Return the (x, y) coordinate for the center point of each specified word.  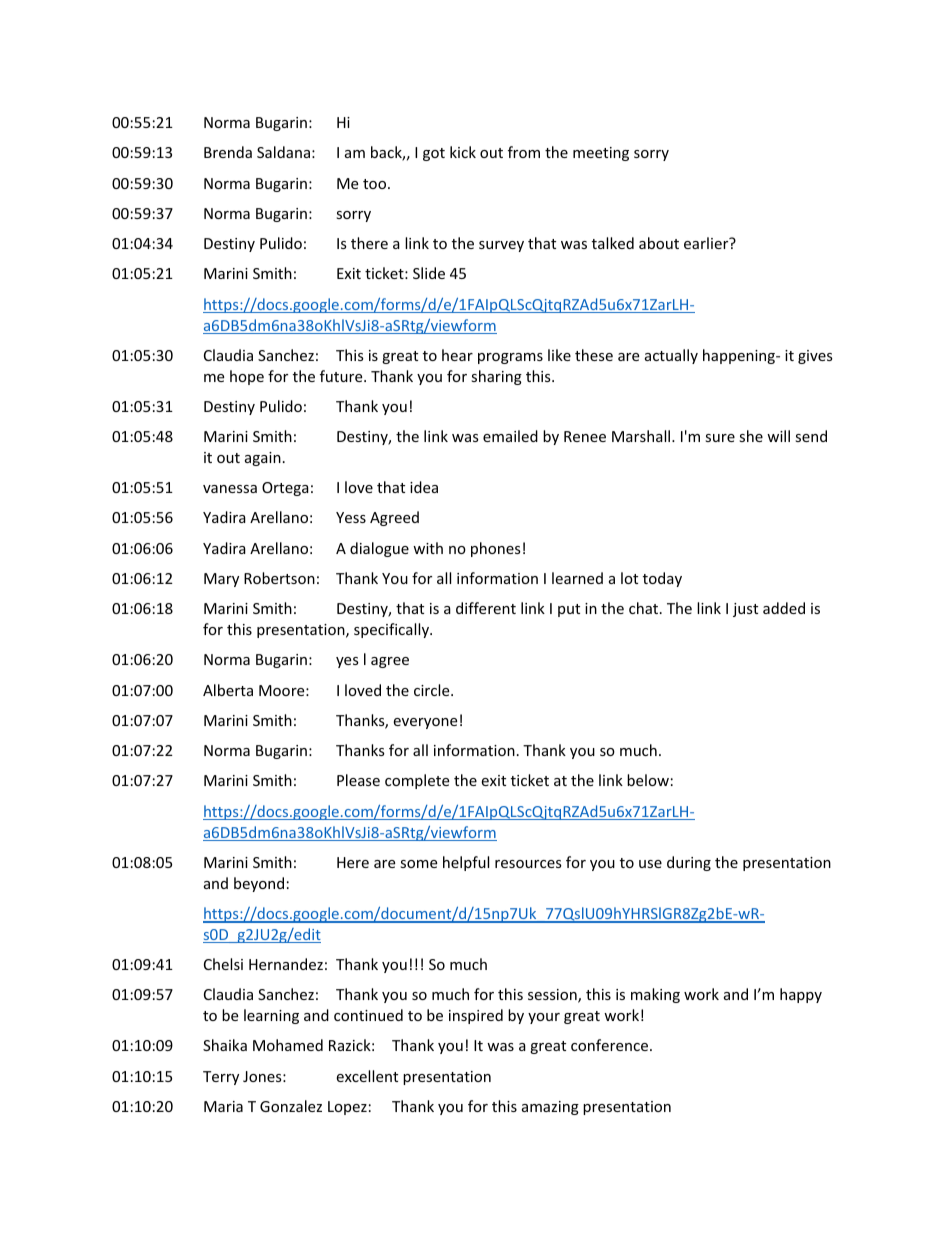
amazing (550, 1108)
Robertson (279, 578)
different (486, 608)
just (745, 610)
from (524, 152)
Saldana (283, 152)
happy (801, 995)
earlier (707, 243)
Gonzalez (291, 1106)
